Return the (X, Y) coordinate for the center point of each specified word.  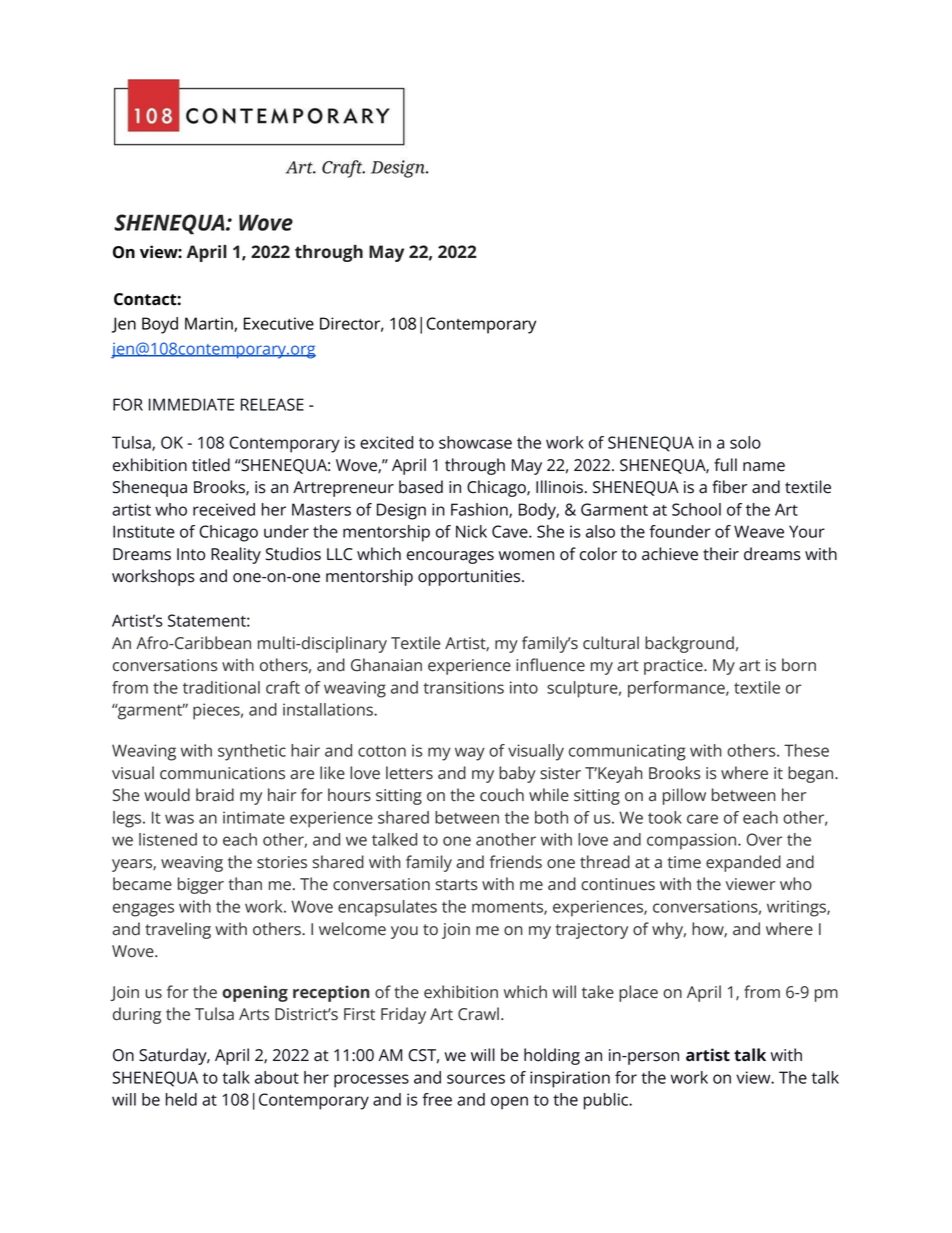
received (224, 509)
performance (677, 689)
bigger (201, 885)
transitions (463, 687)
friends (516, 862)
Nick (471, 531)
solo (745, 442)
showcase (475, 442)
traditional (221, 687)
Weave (759, 531)
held (181, 1099)
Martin (210, 324)
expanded (743, 863)
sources (476, 1079)
